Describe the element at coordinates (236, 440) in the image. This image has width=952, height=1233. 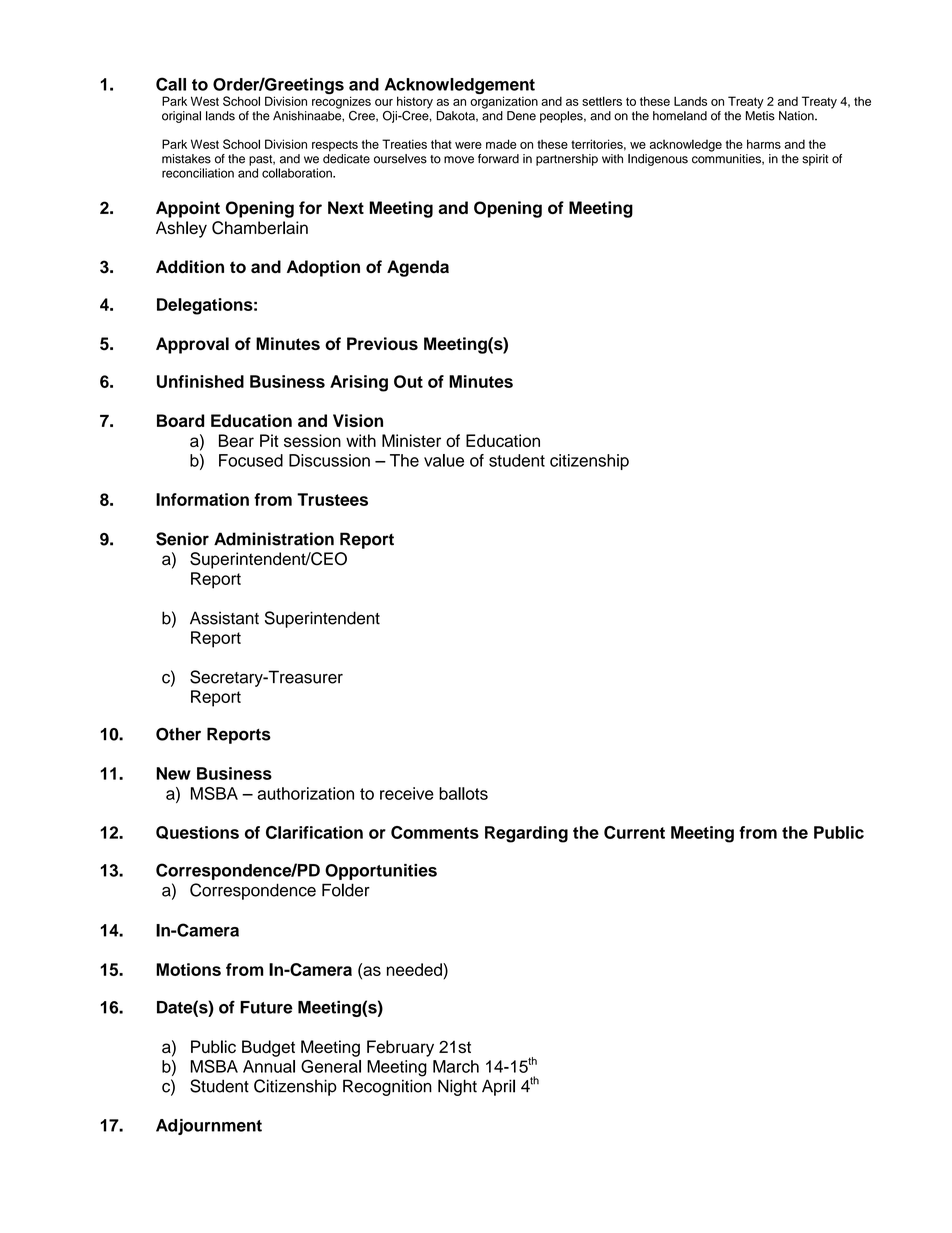
I see `Bear` at that location.
